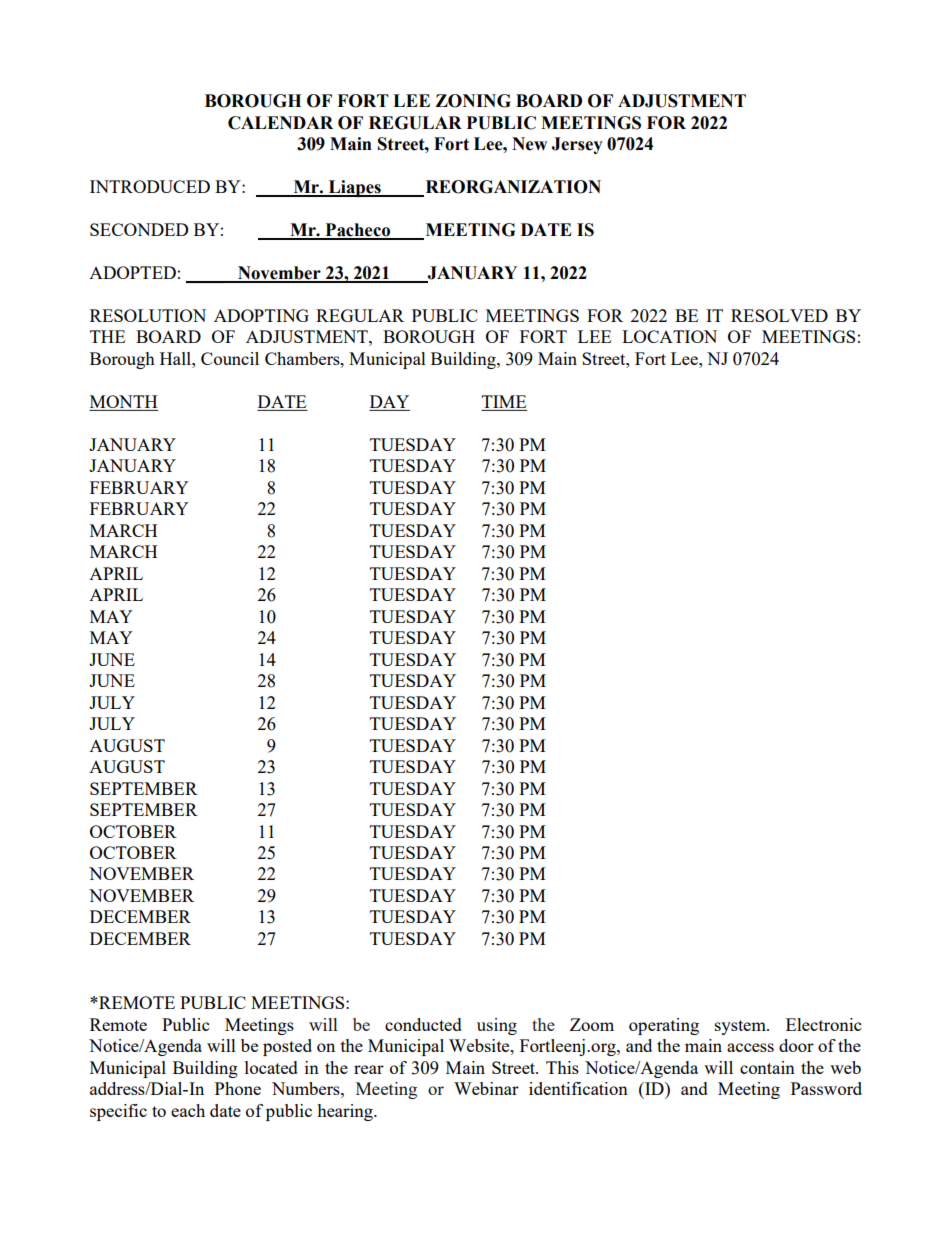 This screenshot has height=1233, width=952. What do you see at coordinates (741, 1027) in the screenshot?
I see `system` at bounding box center [741, 1027].
